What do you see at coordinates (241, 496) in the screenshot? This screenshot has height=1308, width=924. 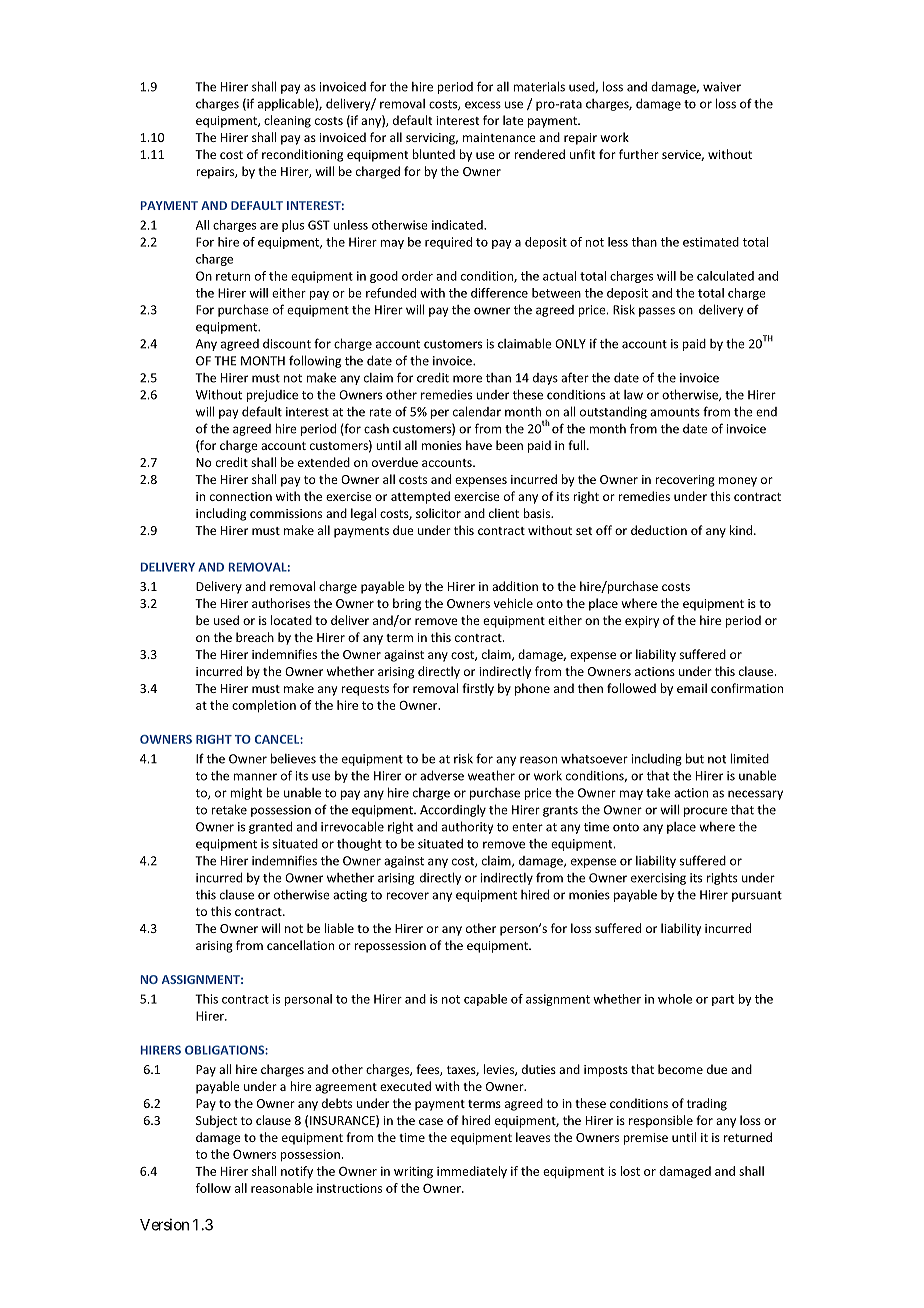 I see `connection` at bounding box center [241, 496].
